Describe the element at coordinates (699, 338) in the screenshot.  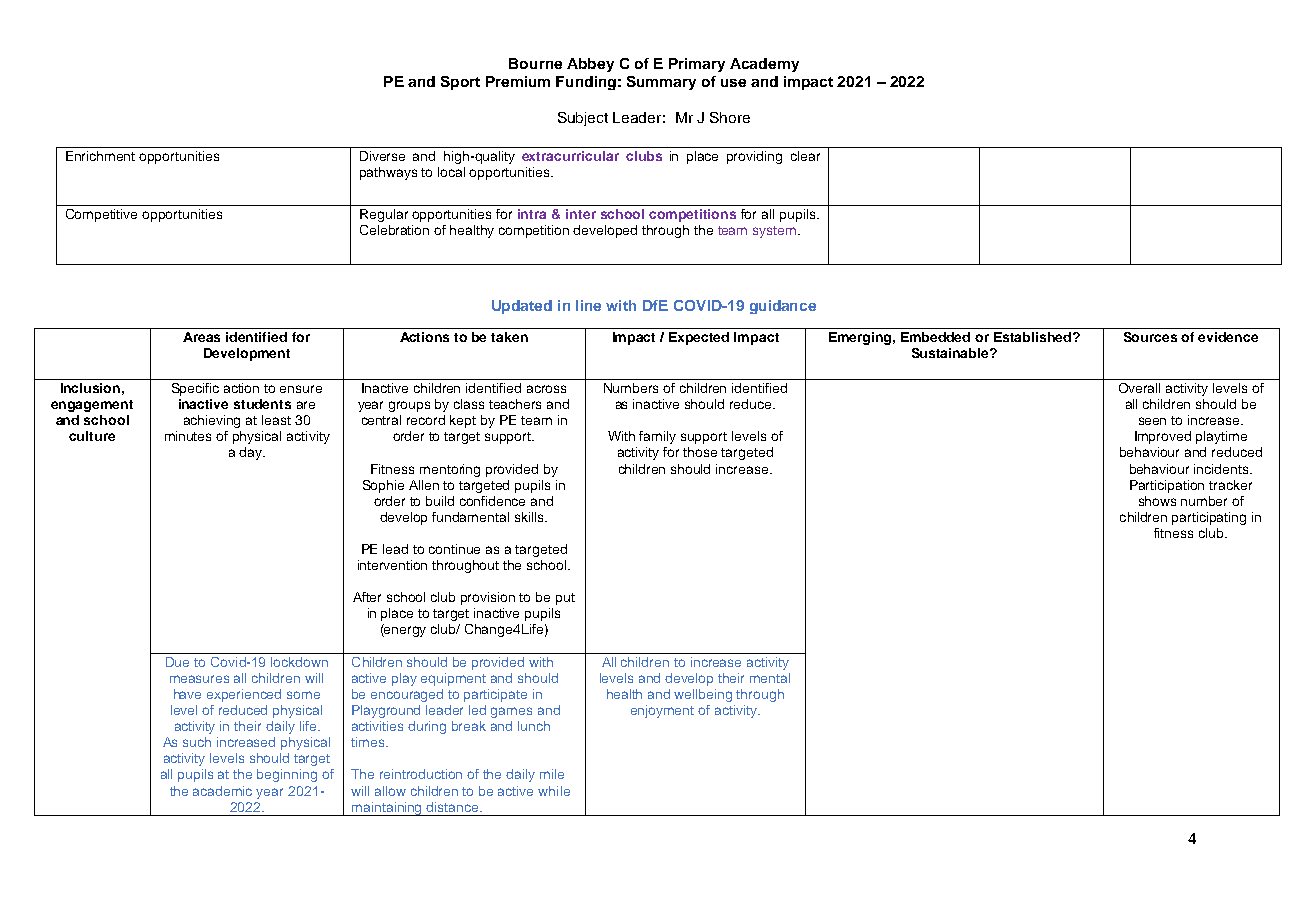
I see `Expected` at that location.
